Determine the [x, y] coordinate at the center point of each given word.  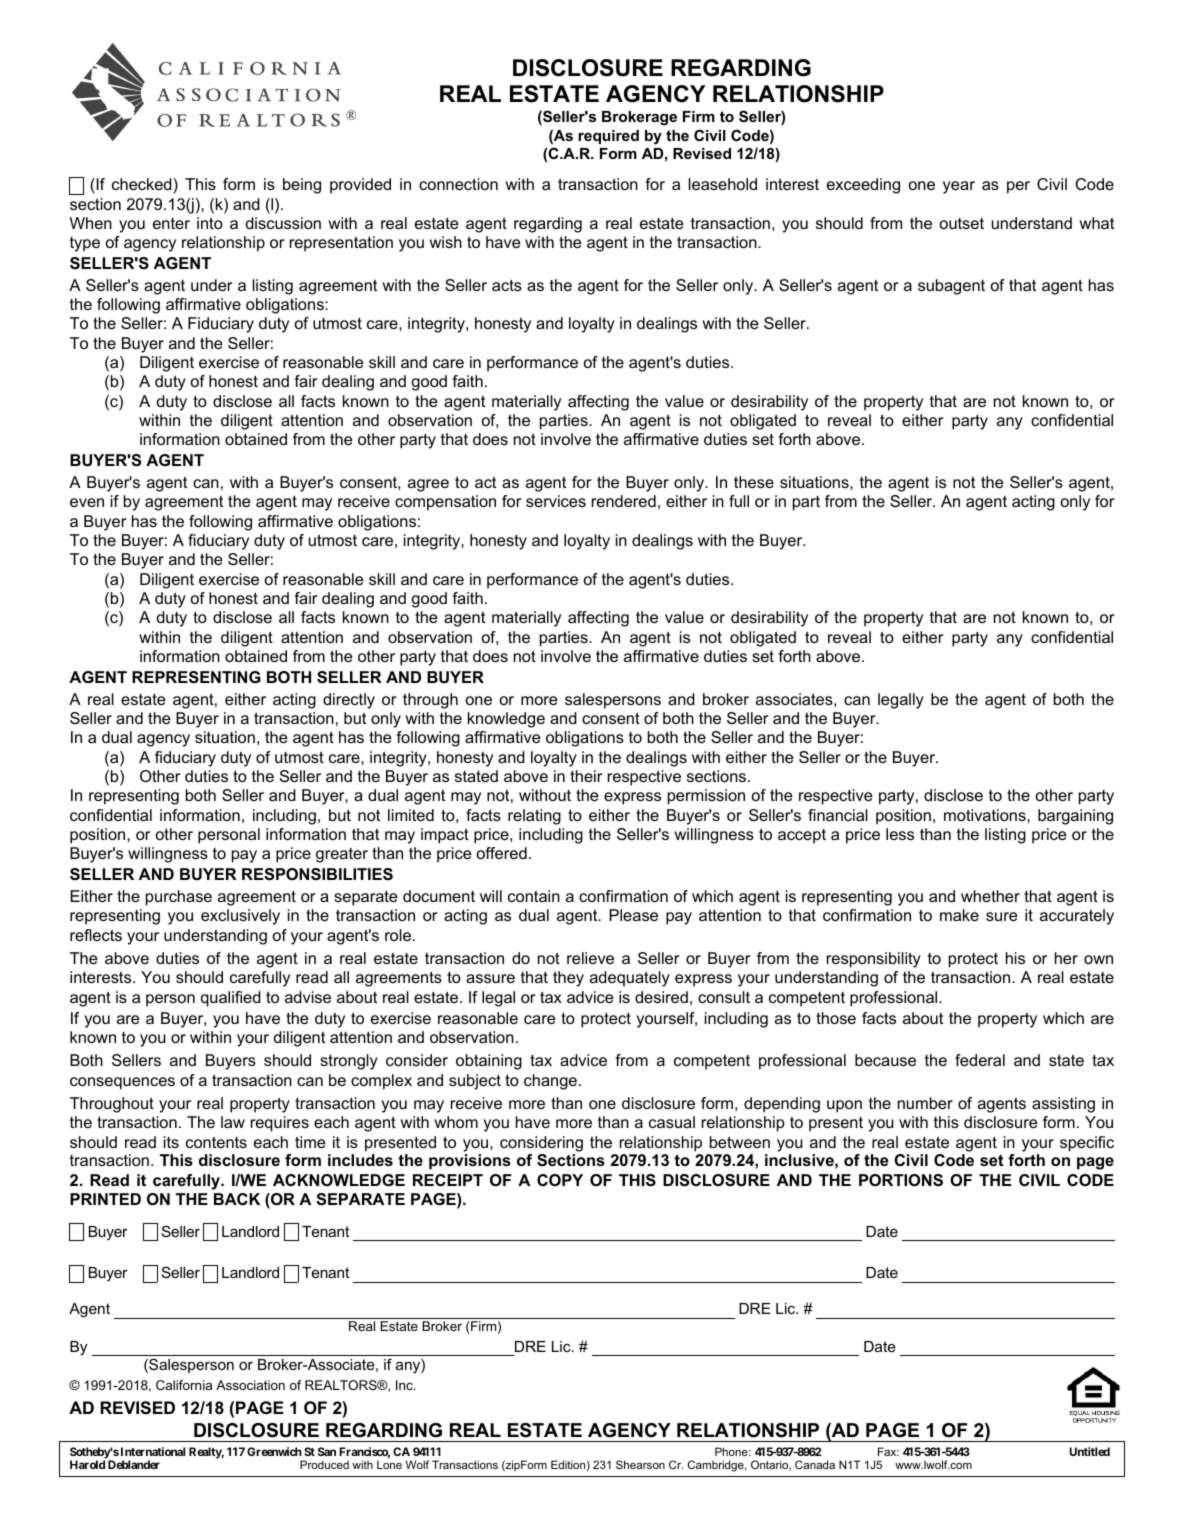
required [608, 137]
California [184, 1385]
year [959, 187]
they [568, 979]
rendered [624, 501]
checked [143, 184]
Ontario [771, 1465]
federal [980, 1060]
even [87, 502]
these [754, 482]
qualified [231, 999]
